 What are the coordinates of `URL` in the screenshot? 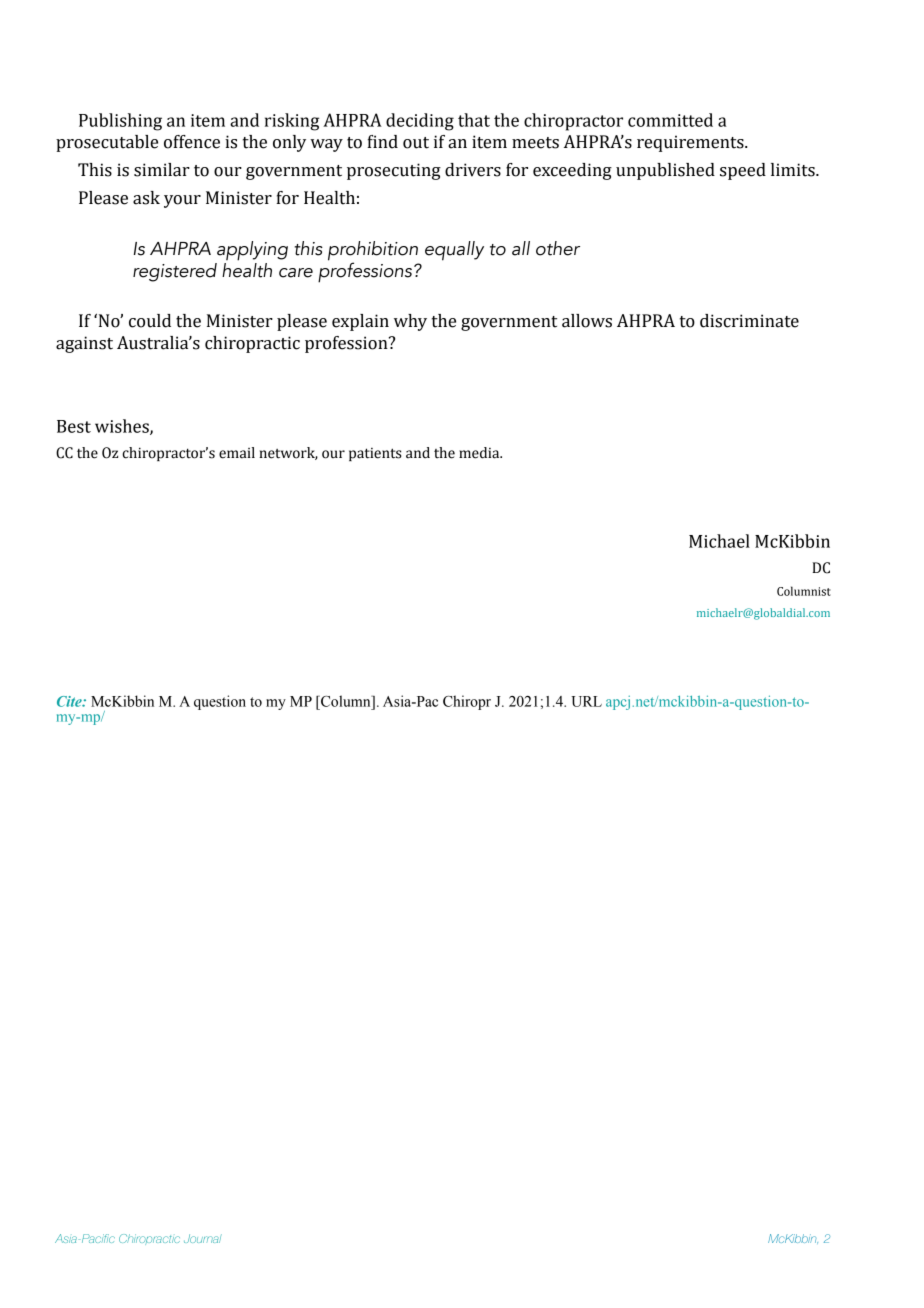 It's located at (586, 701).
